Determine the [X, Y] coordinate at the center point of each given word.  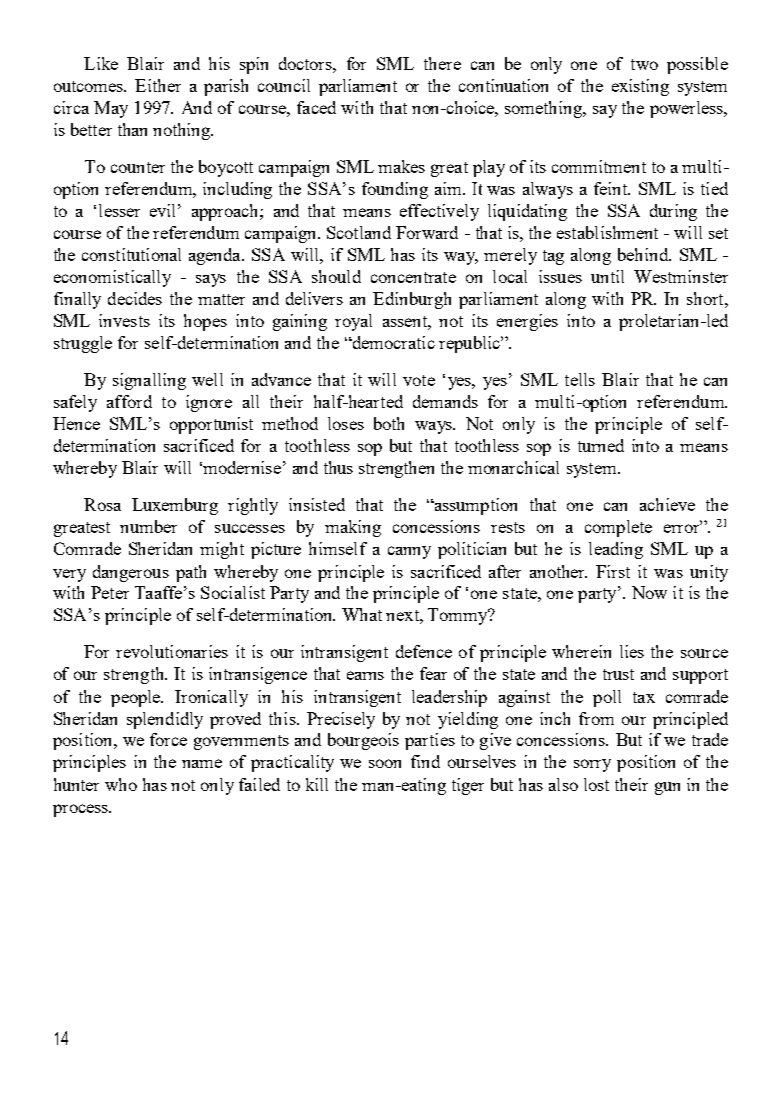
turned [601, 445]
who [121, 784]
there [442, 63]
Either [158, 85]
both [389, 423]
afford [129, 401]
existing [640, 87]
